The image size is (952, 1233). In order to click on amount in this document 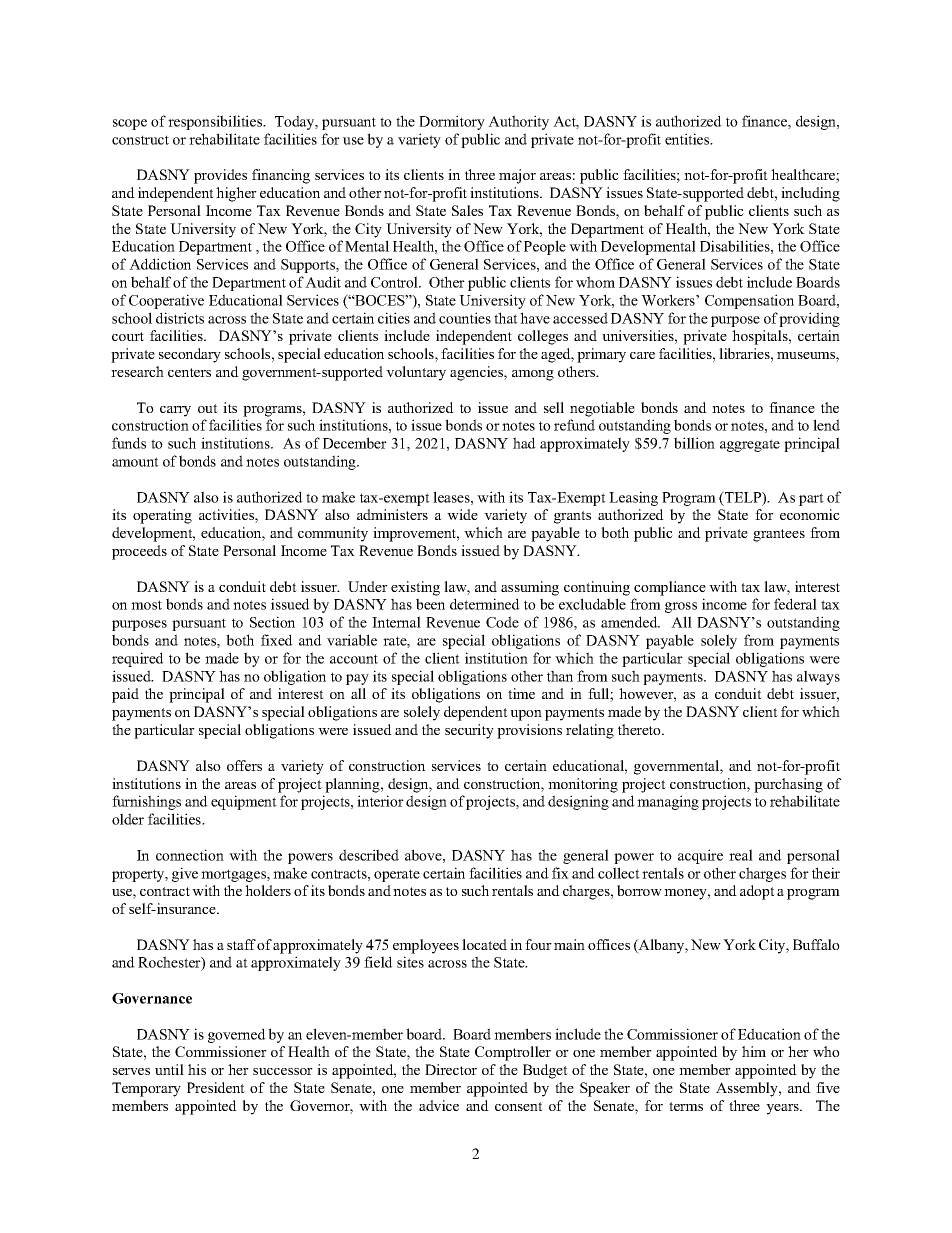, I will do `click(135, 462)`.
